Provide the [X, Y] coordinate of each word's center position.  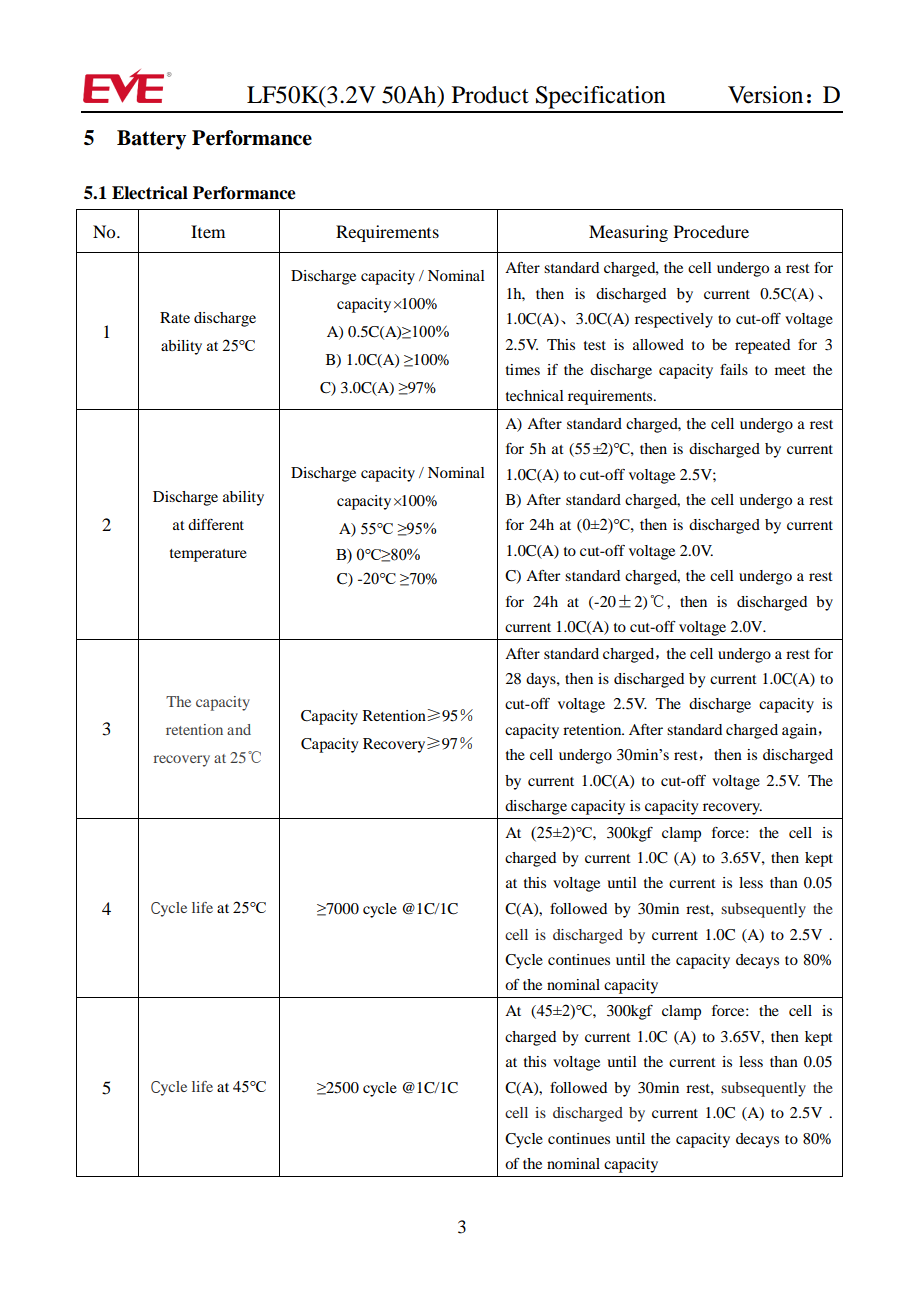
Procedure [711, 231]
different [216, 524]
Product [490, 95]
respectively [674, 320]
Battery [151, 140]
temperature [208, 555]
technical [535, 395]
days [542, 680]
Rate [175, 317]
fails [734, 369]
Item [208, 231]
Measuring [628, 233]
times [523, 369]
